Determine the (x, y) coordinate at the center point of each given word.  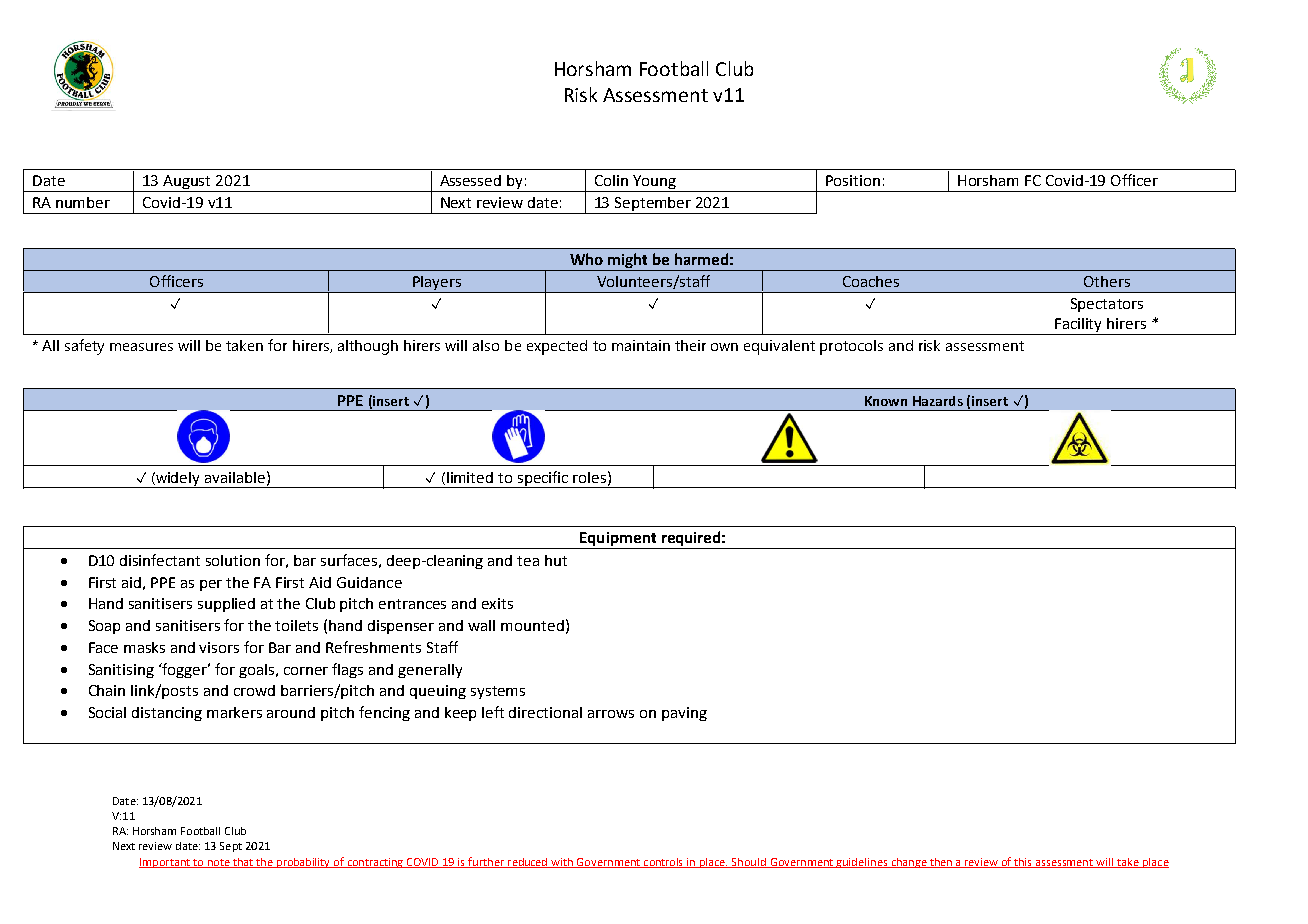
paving (684, 714)
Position (853, 180)
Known (886, 401)
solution (233, 560)
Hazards (938, 401)
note (218, 863)
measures (141, 347)
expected (557, 347)
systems (498, 692)
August (188, 183)
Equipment (618, 540)
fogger (184, 670)
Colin (611, 180)
